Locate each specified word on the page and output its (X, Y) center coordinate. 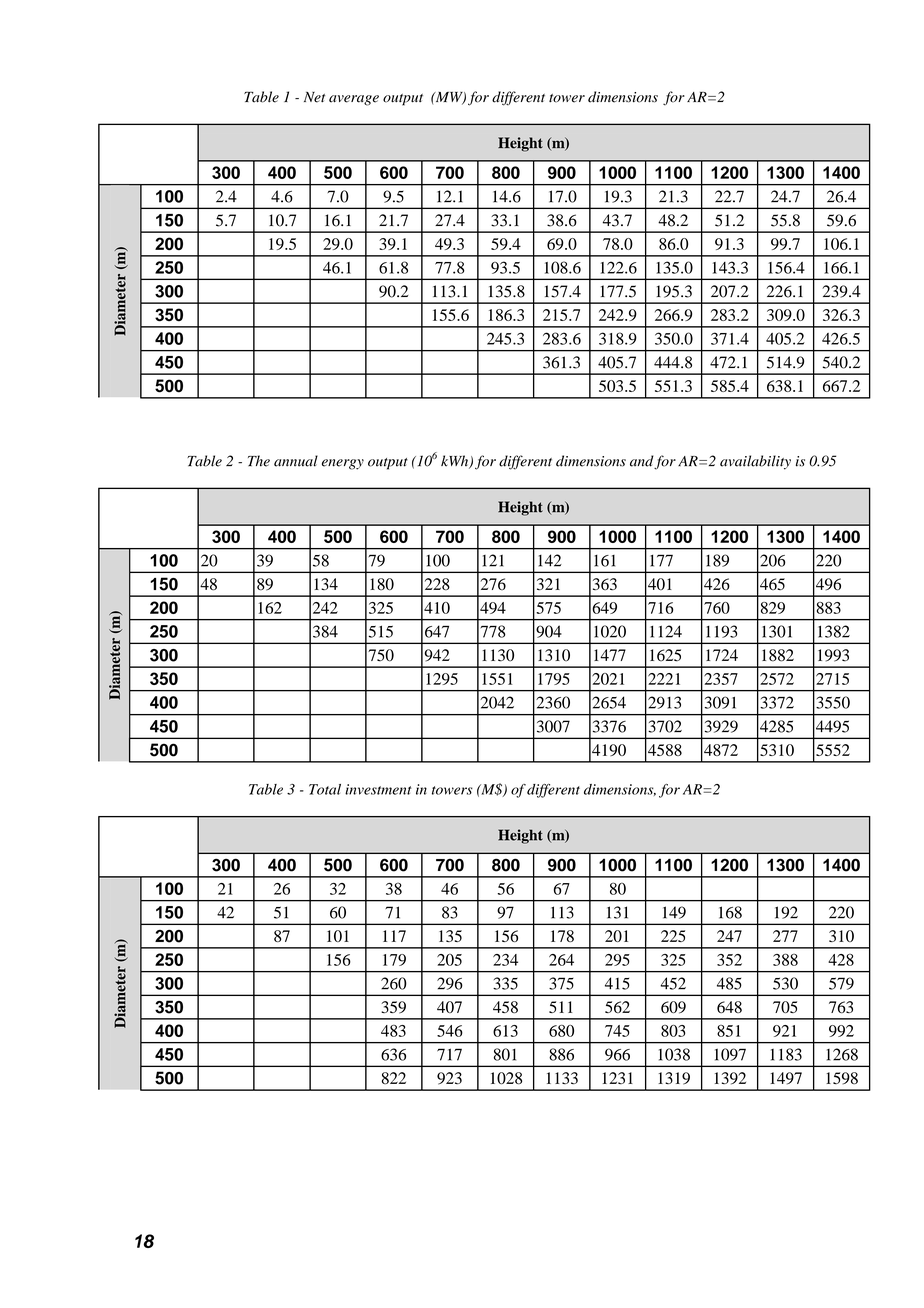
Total (325, 789)
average (354, 100)
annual (296, 461)
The (259, 461)
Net (314, 97)
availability (755, 462)
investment (378, 789)
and (642, 462)
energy (343, 464)
